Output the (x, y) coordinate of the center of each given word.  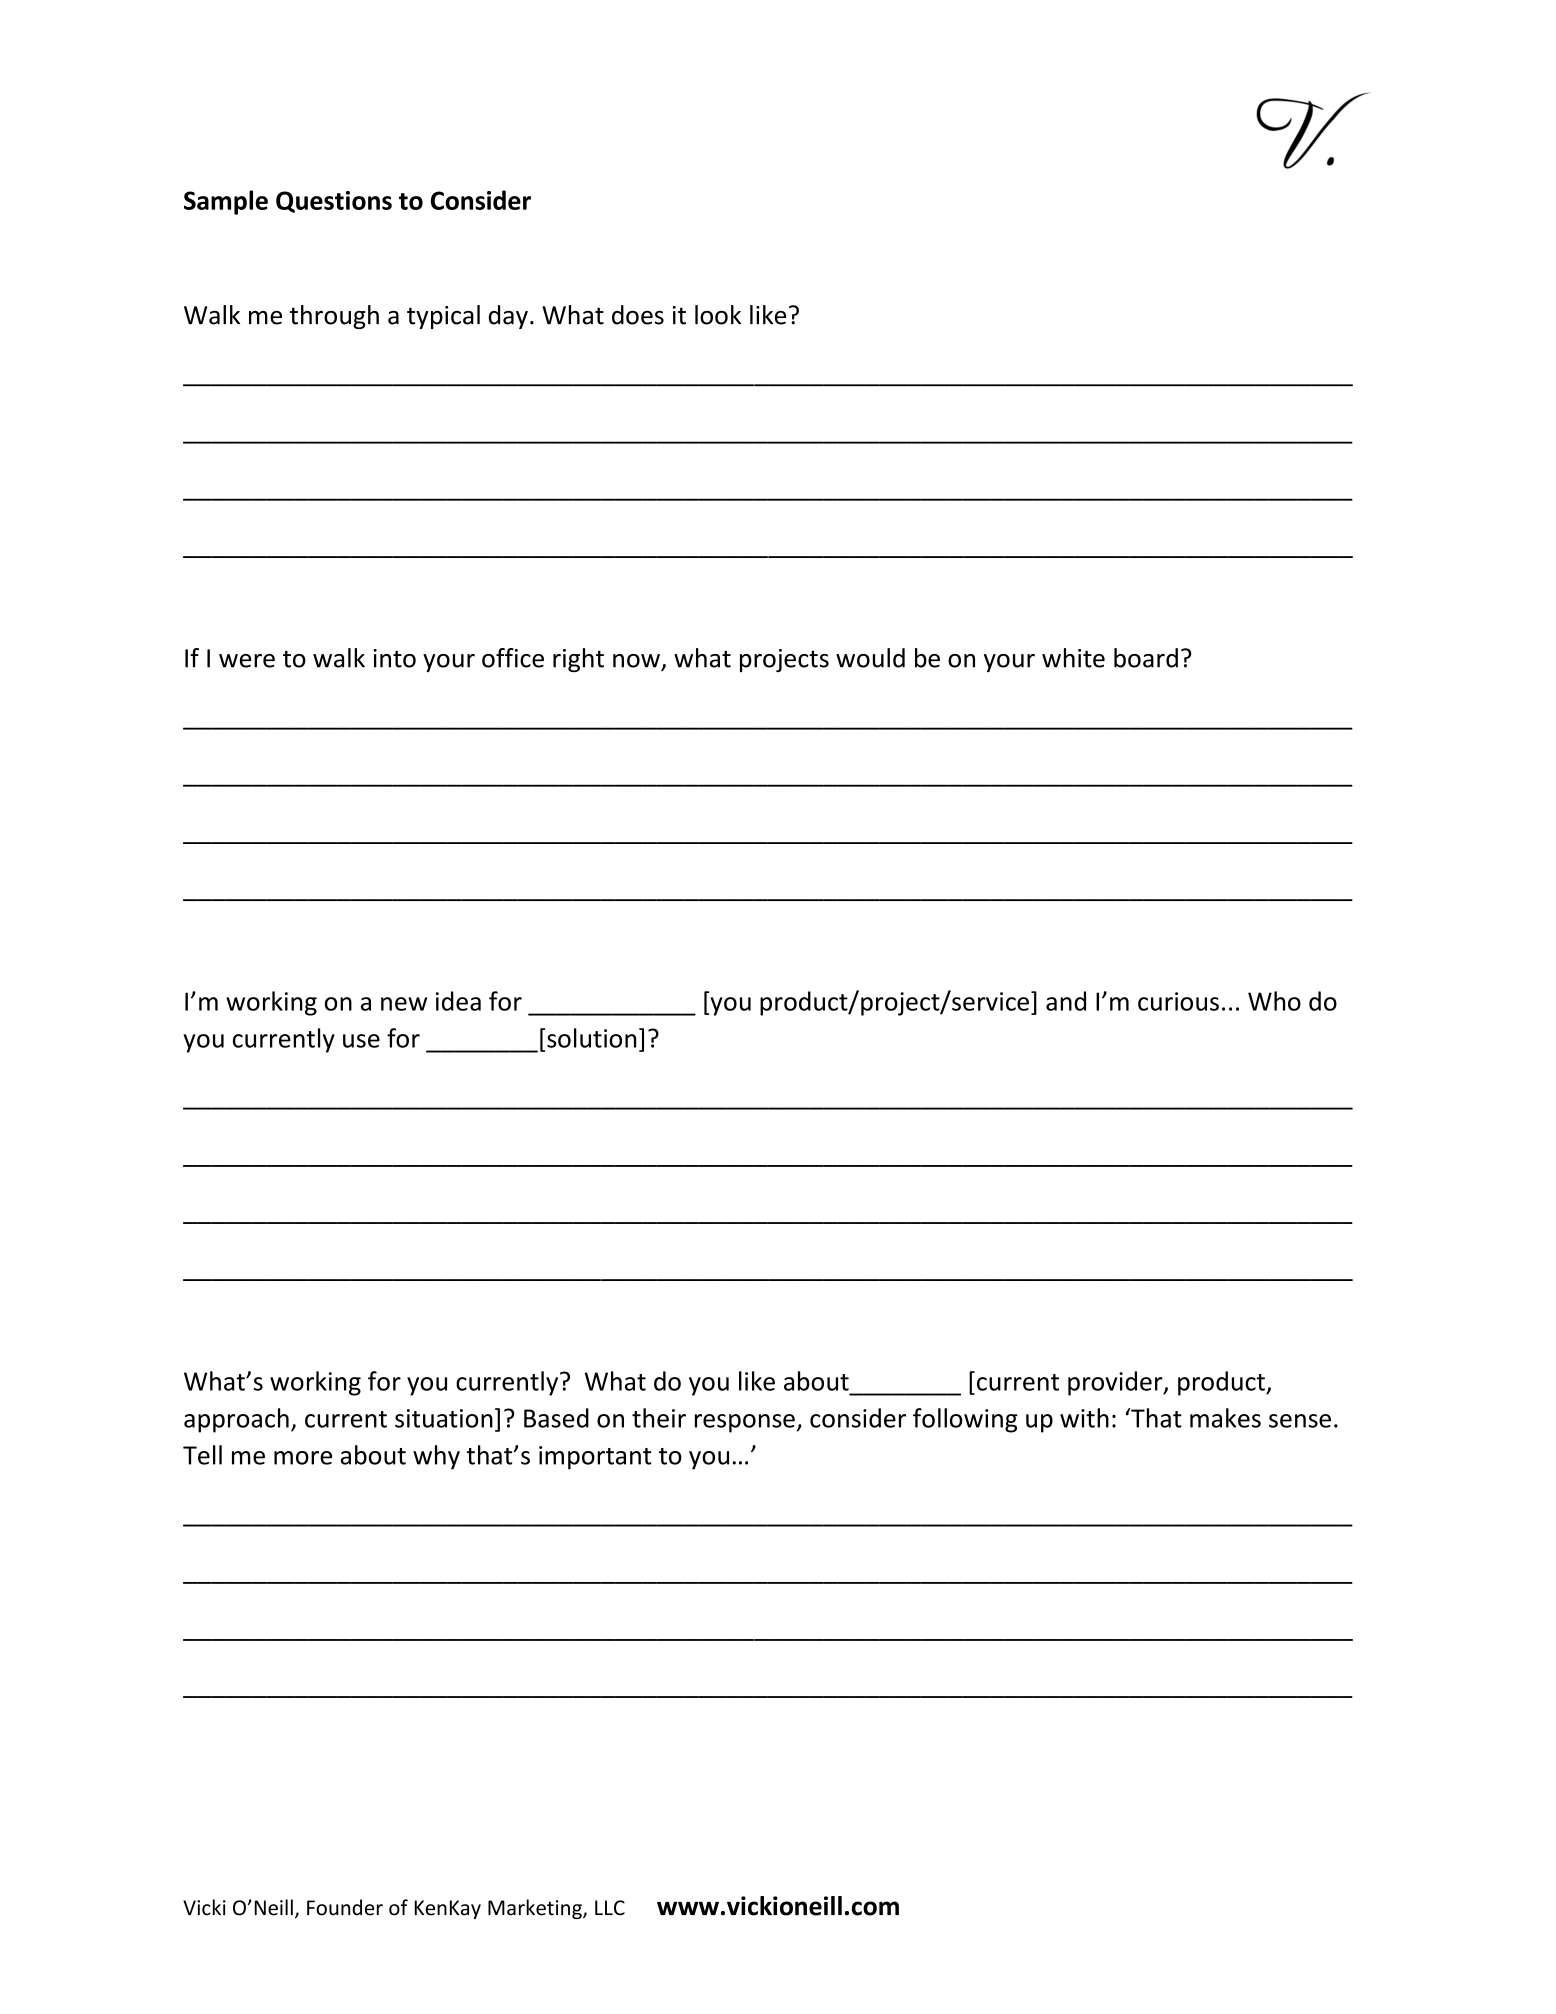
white (1073, 658)
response (745, 1423)
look (718, 315)
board (1146, 658)
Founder (345, 1907)
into (394, 658)
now (636, 661)
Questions (334, 202)
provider (1116, 1383)
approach (236, 1420)
